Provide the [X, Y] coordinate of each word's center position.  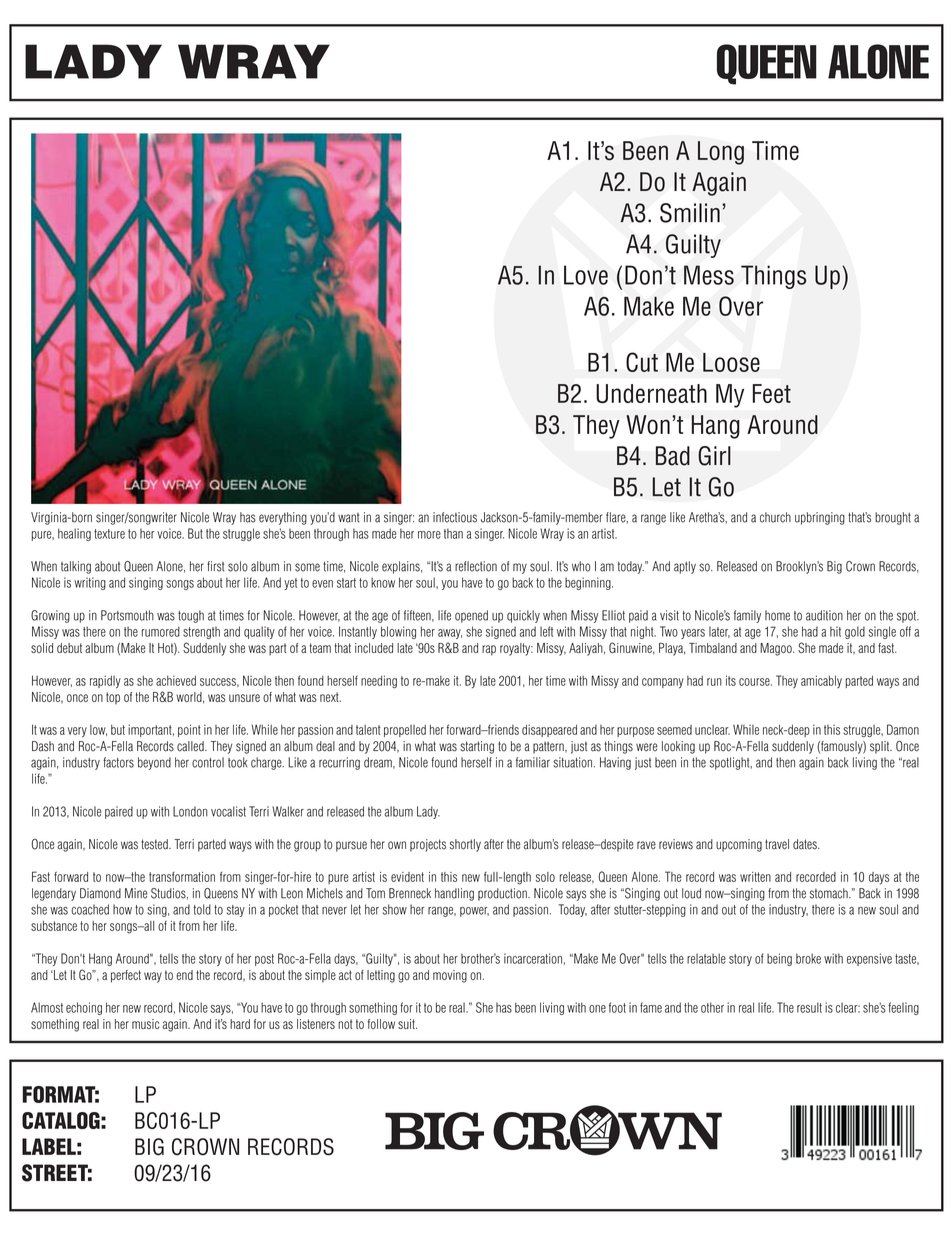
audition [824, 615]
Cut [642, 362]
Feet [772, 393]
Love [586, 275]
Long [721, 153]
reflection [476, 566]
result [809, 1007]
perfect [126, 976]
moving [450, 976]
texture [109, 534]
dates [806, 844]
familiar [533, 762]
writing [90, 583]
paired [119, 812]
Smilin [690, 213]
